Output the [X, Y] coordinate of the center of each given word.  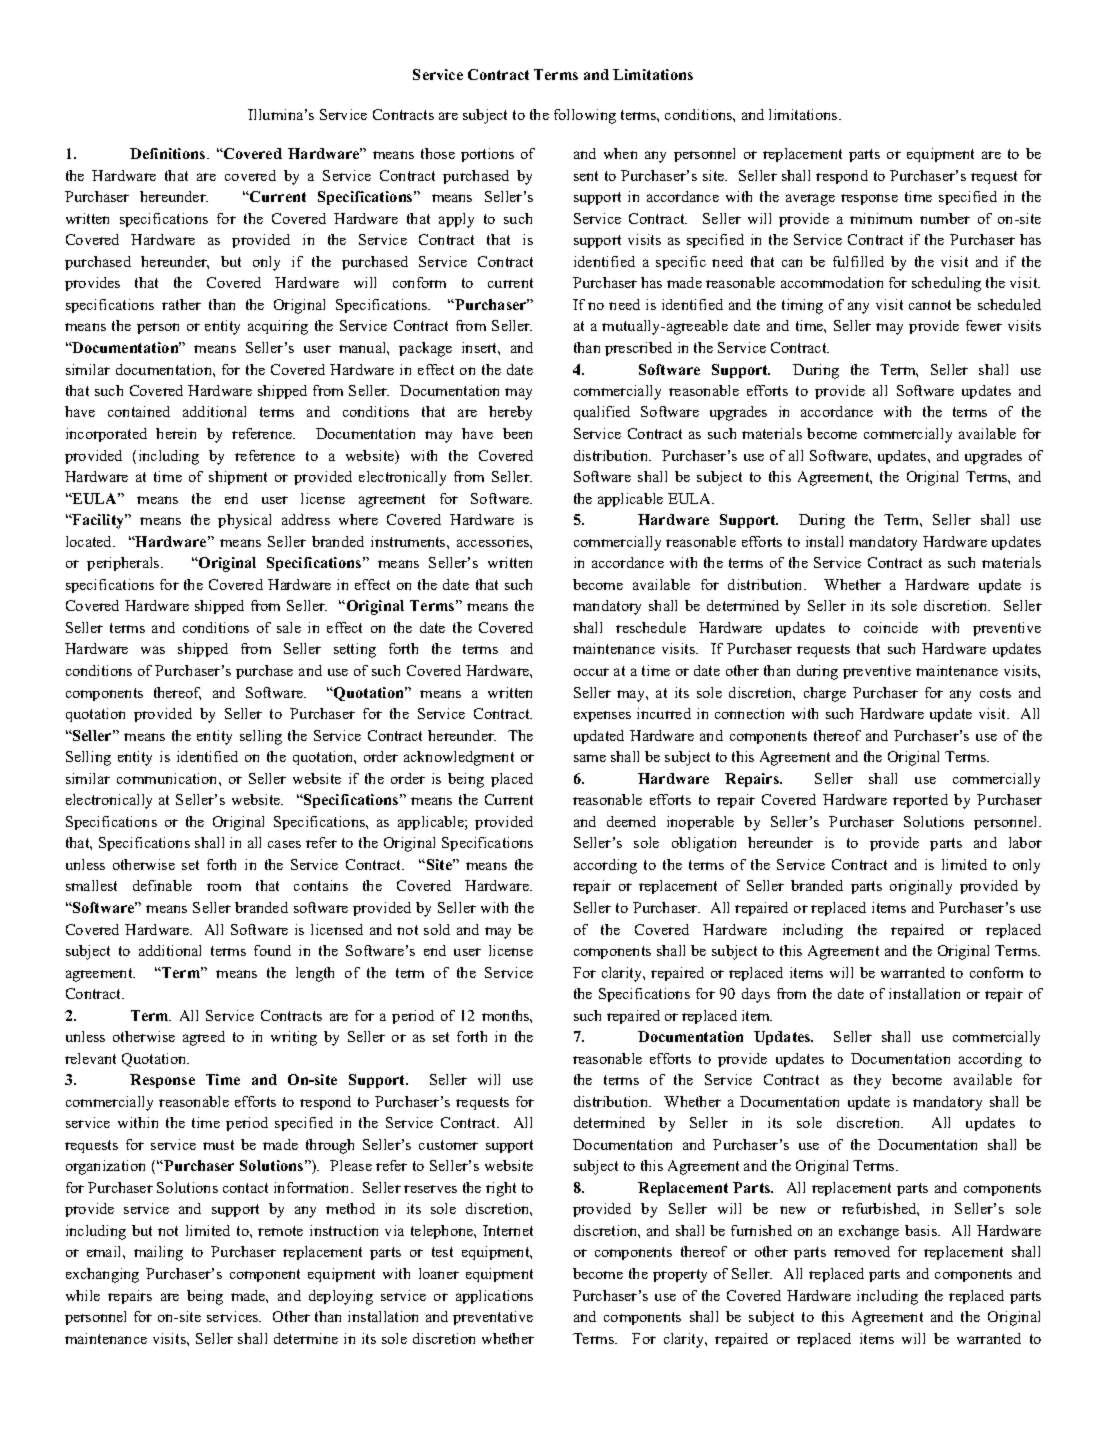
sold [437, 929]
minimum [881, 218]
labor [1025, 842]
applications [494, 1297]
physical [244, 521]
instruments [409, 541]
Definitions [169, 153]
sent [586, 176]
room [224, 887]
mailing [158, 1253]
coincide [891, 627]
